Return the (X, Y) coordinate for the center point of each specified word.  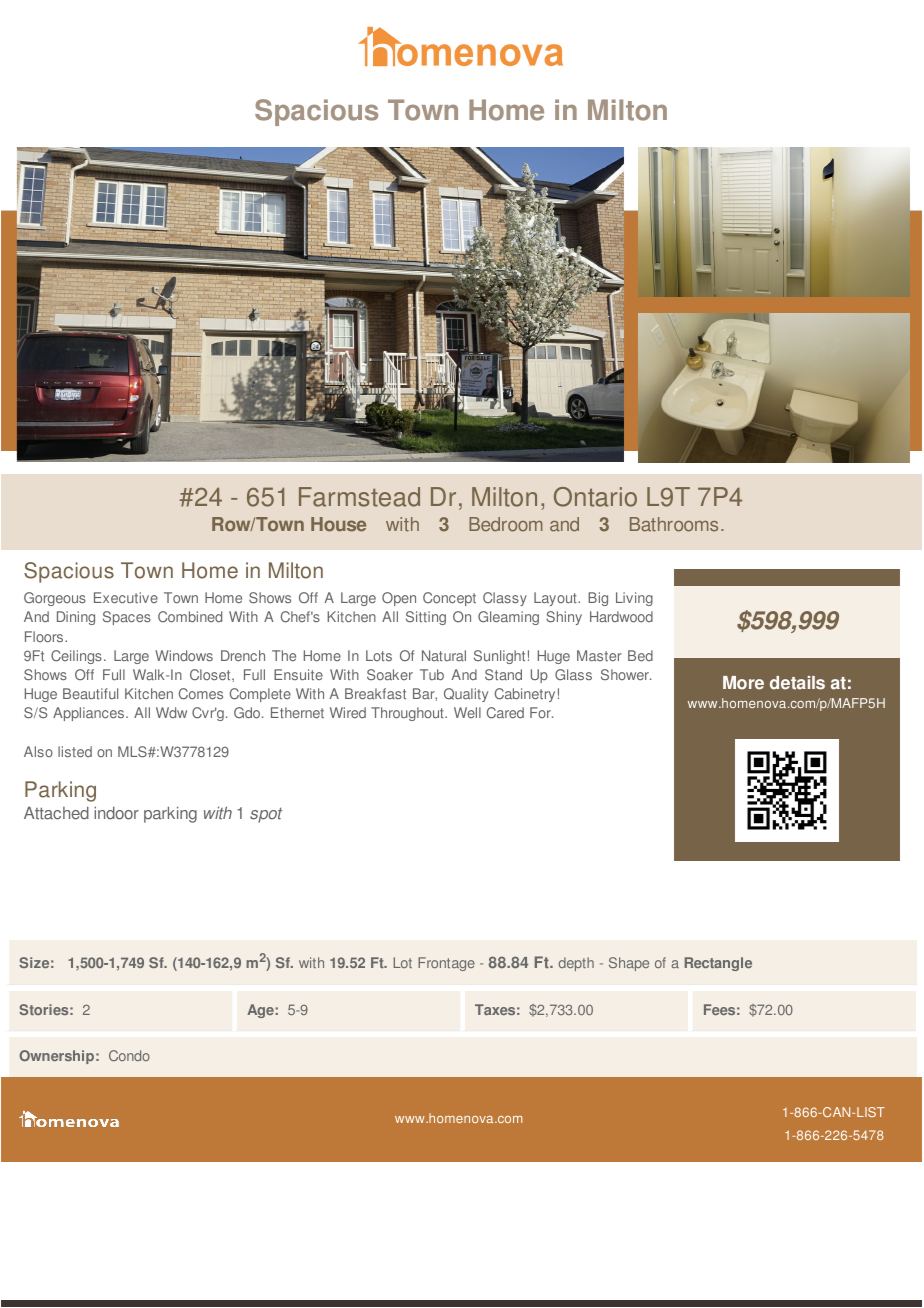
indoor (116, 813)
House (338, 524)
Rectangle (718, 964)
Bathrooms (674, 524)
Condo (129, 1055)
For (541, 712)
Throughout (408, 714)
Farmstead (359, 497)
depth (576, 964)
